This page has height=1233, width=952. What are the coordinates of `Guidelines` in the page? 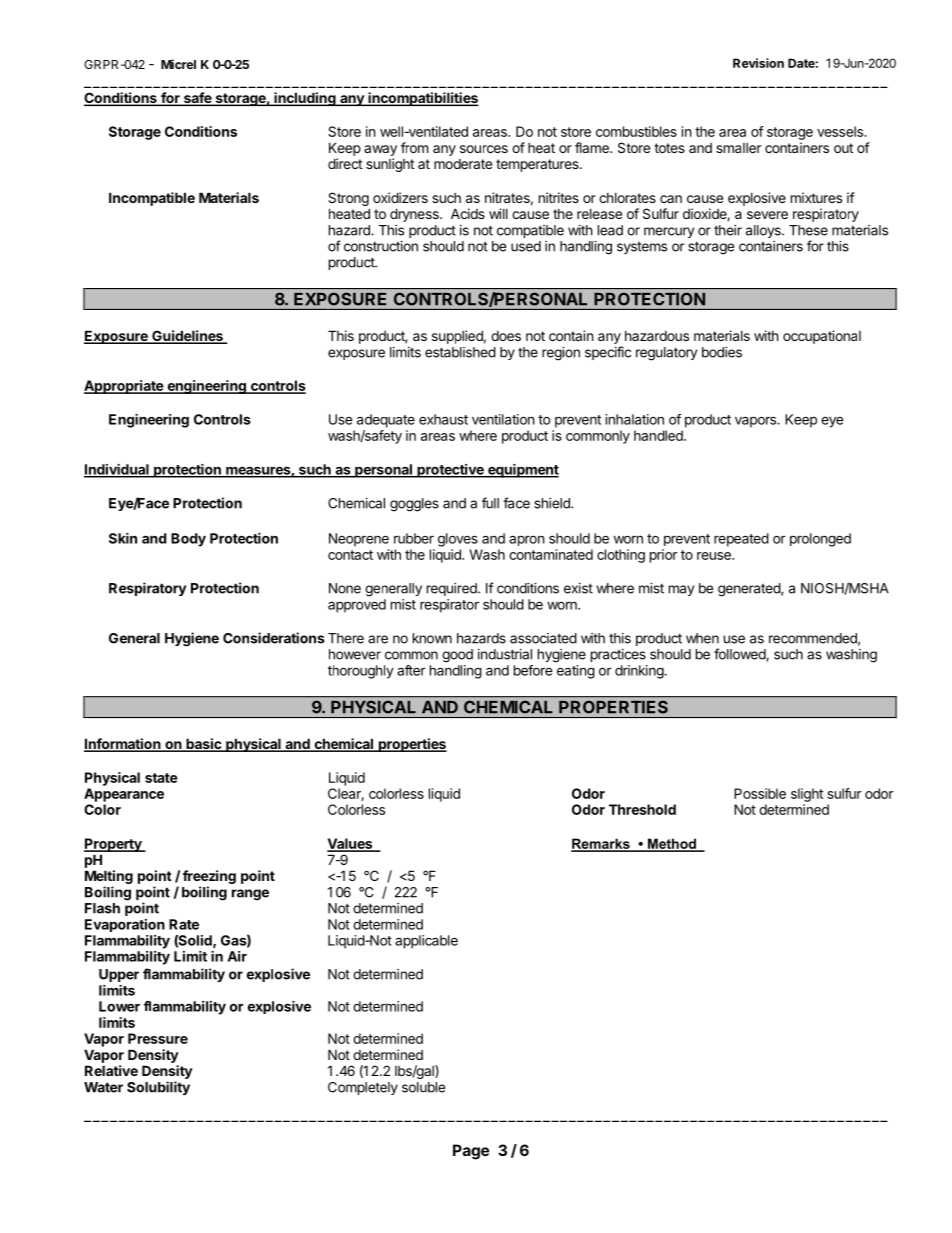 It's located at (187, 337).
